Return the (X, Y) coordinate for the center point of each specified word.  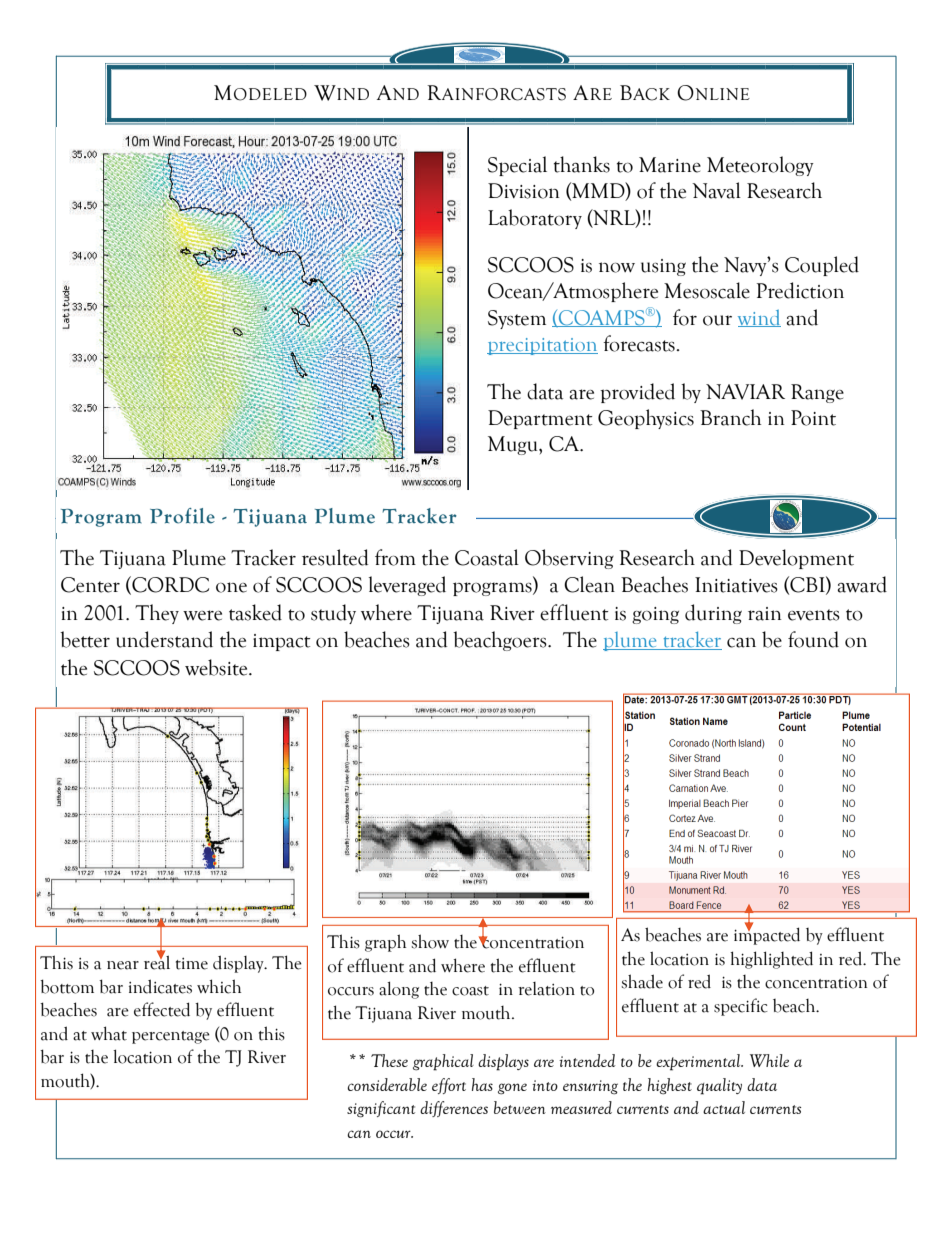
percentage (171, 1037)
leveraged (407, 586)
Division (524, 191)
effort (449, 1086)
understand (164, 639)
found (813, 639)
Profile (182, 516)
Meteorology (760, 166)
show (430, 941)
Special (517, 166)
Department (540, 419)
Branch (730, 417)
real (157, 961)
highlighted (772, 960)
